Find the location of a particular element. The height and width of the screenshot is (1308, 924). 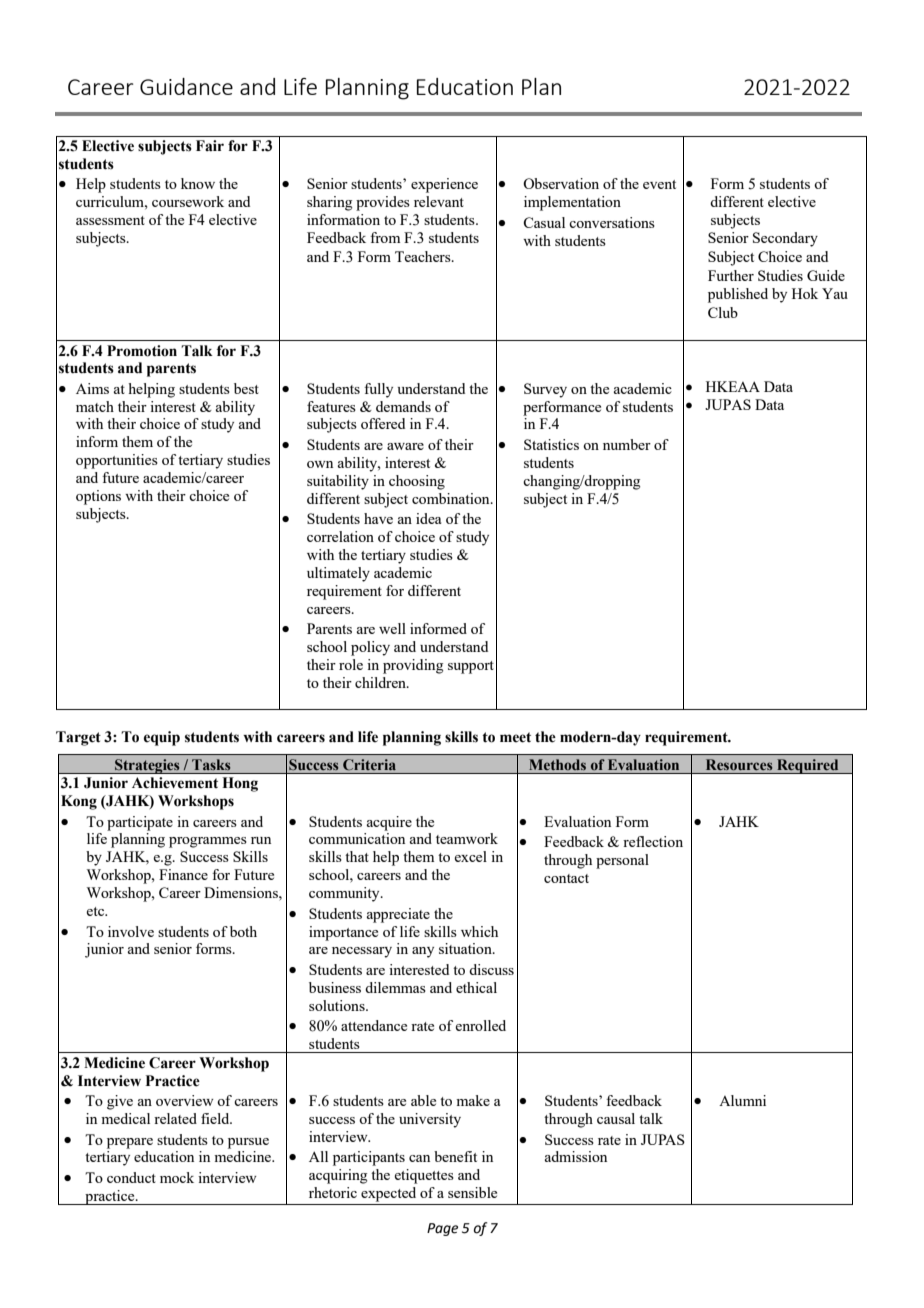

mock is located at coordinates (177, 1177).
